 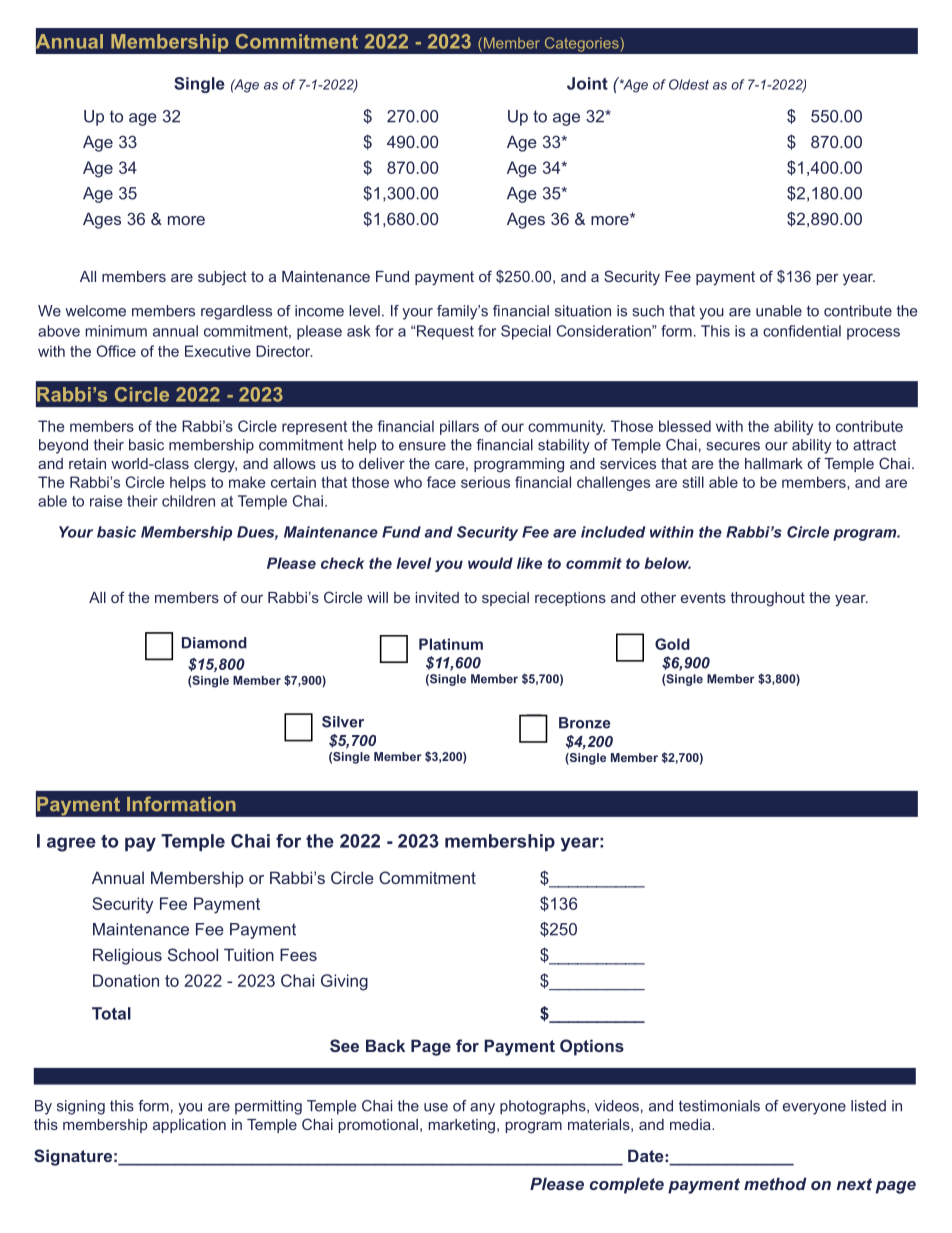 What do you see at coordinates (188, 501) in the image?
I see `children` at bounding box center [188, 501].
